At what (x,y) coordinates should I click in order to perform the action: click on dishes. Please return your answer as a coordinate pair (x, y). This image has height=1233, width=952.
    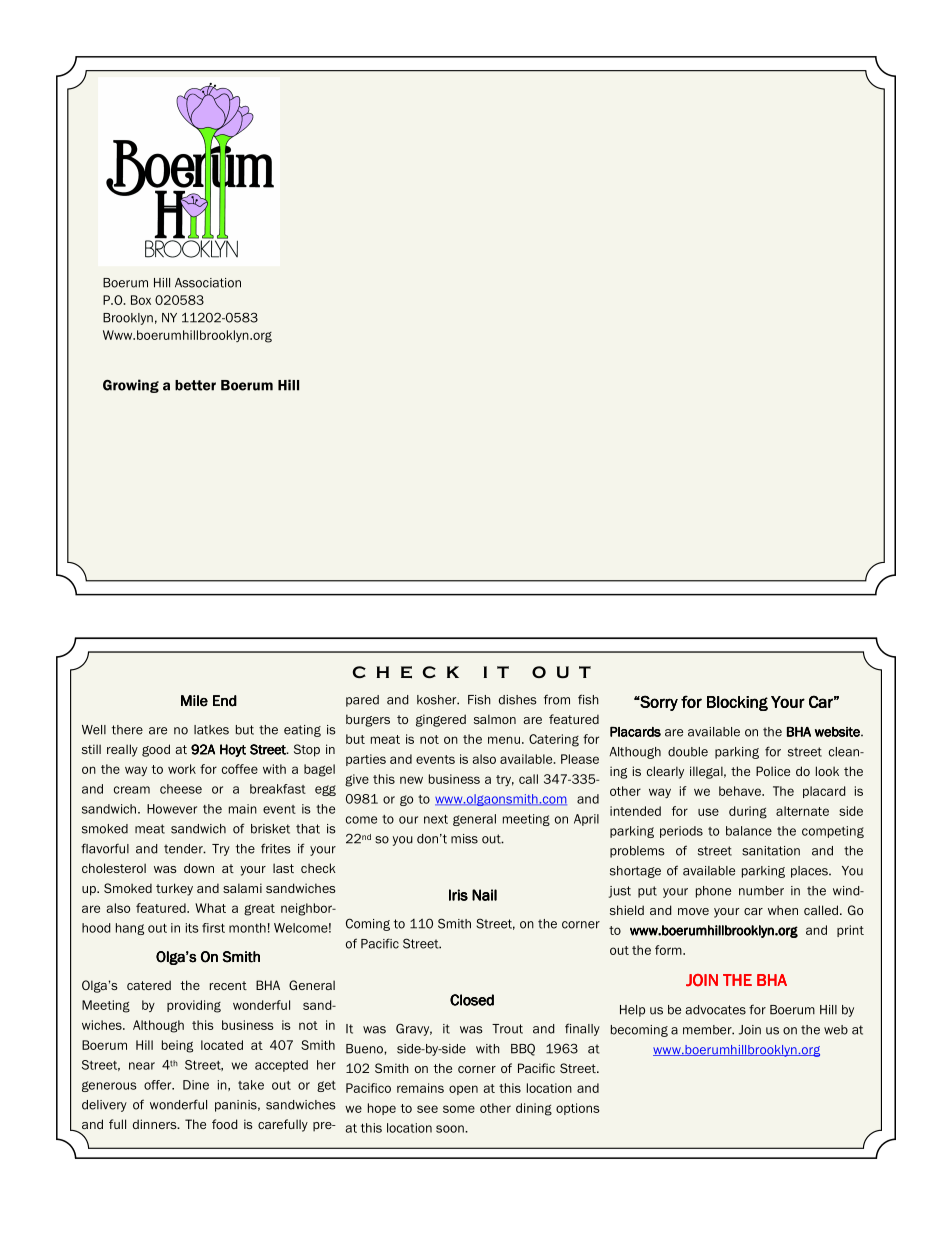
    Looking at the image, I should click on (518, 700).
